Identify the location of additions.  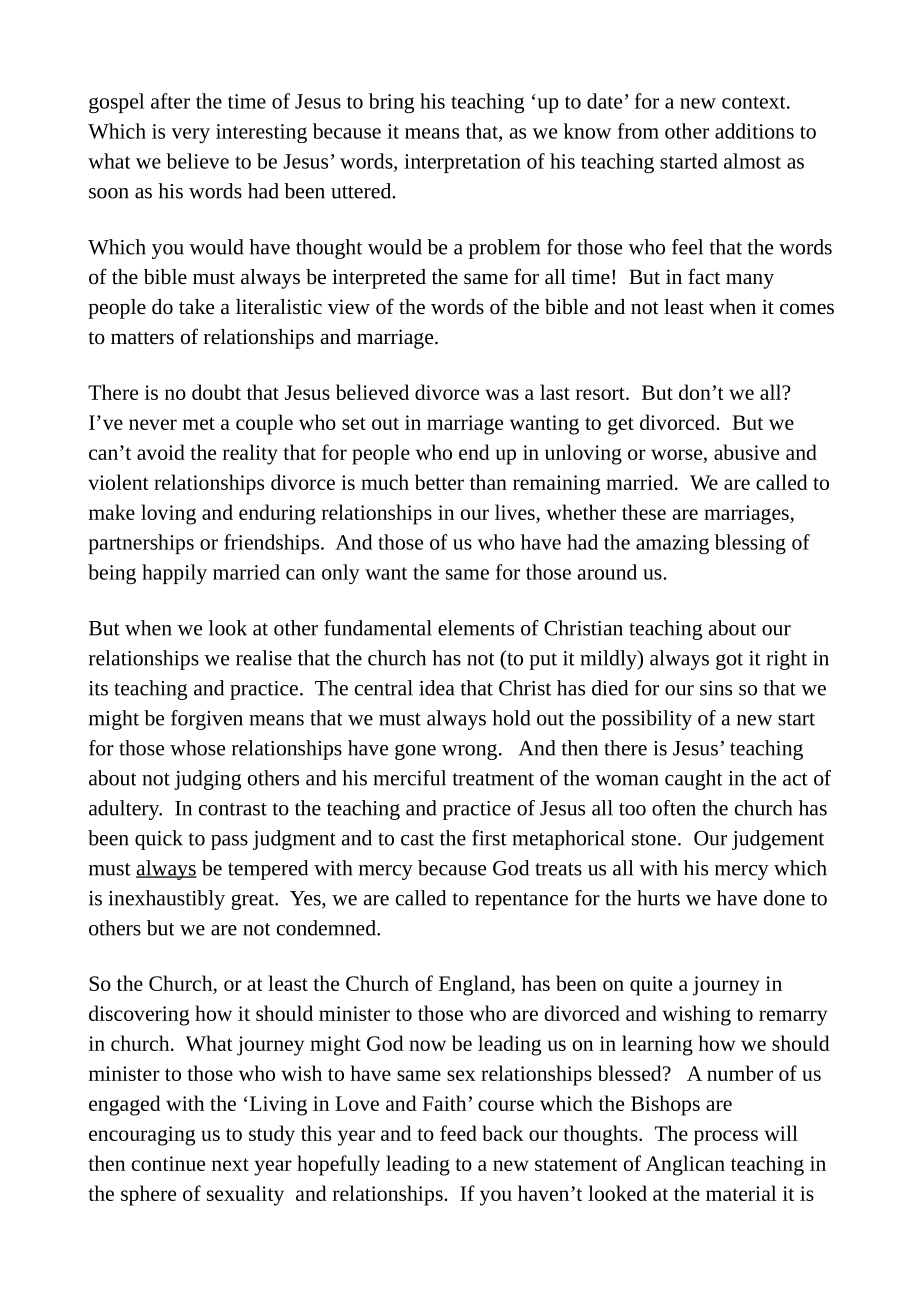
(754, 131).
